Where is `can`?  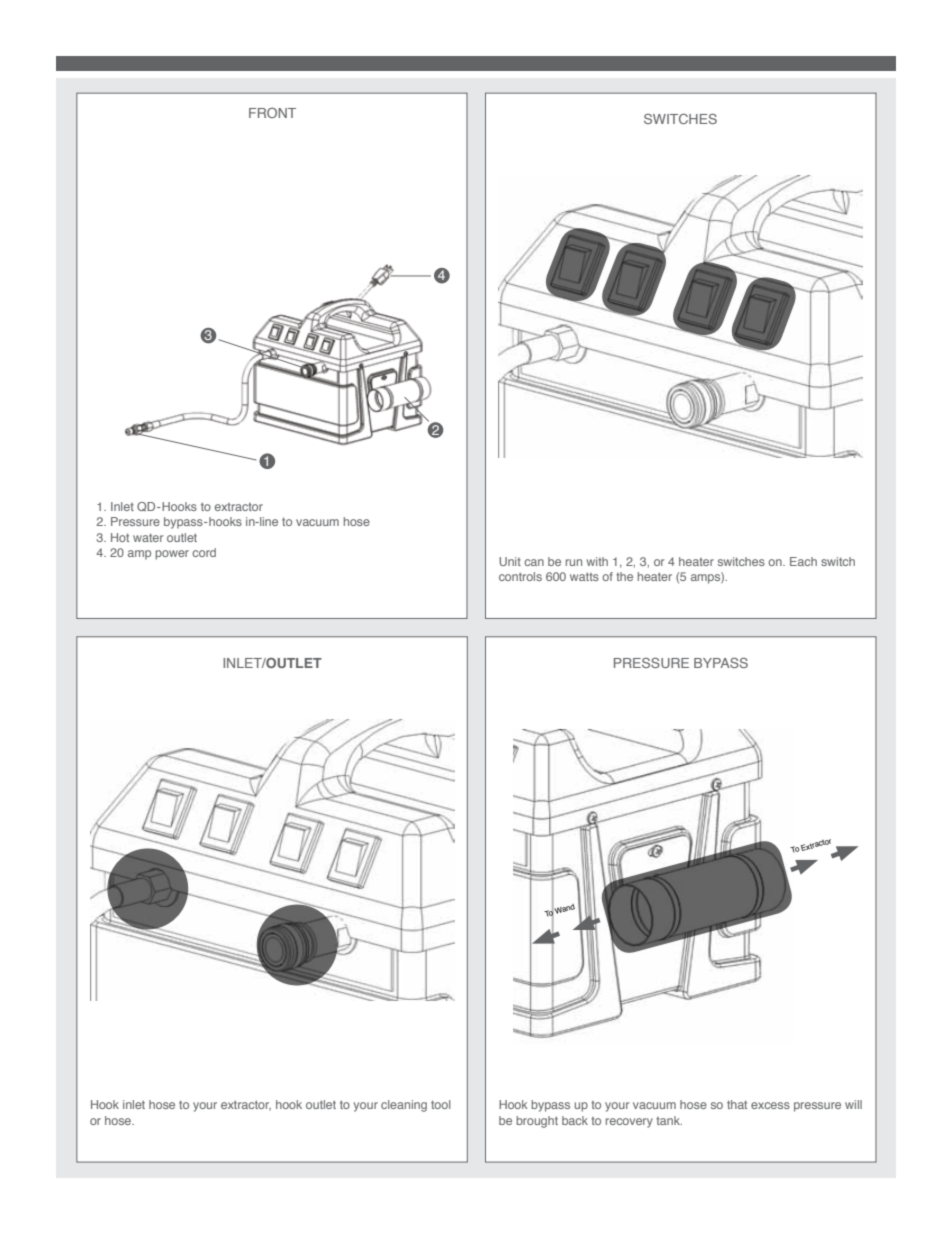
can is located at coordinates (534, 562).
